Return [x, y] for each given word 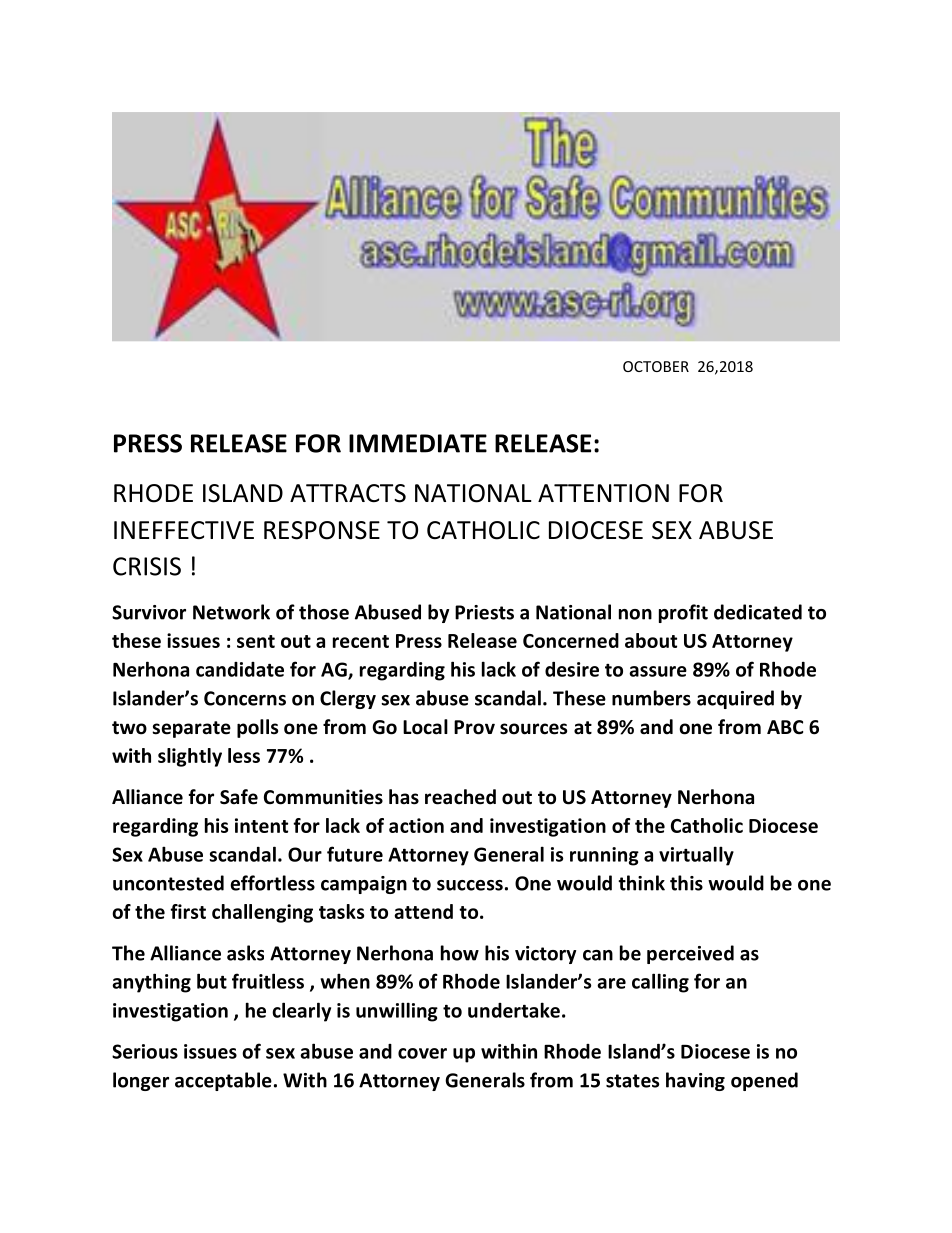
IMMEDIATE [418, 443]
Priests [484, 612]
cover [422, 1053]
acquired [735, 699]
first [188, 911]
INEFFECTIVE [184, 530]
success [470, 885]
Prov [474, 727]
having [695, 1081]
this [686, 883]
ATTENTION [603, 493]
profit [683, 613]
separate [191, 729]
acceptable [223, 1081]
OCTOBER [656, 366]
